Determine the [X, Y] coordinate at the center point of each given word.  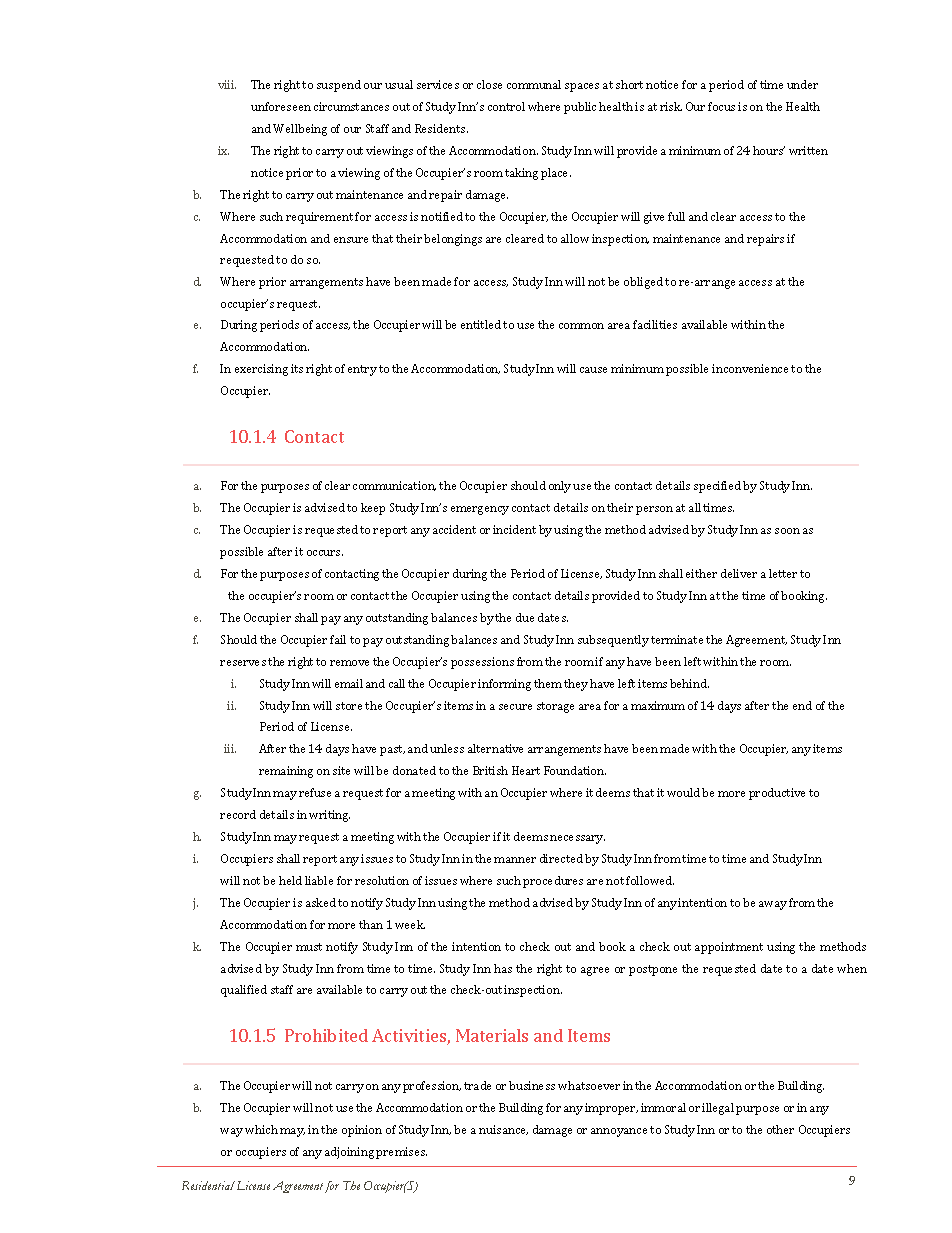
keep [373, 509]
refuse [315, 792]
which [261, 1129]
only [560, 487]
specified [717, 487]
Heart [526, 770]
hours [769, 150]
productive [777, 794]
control [506, 106]
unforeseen [281, 106]
